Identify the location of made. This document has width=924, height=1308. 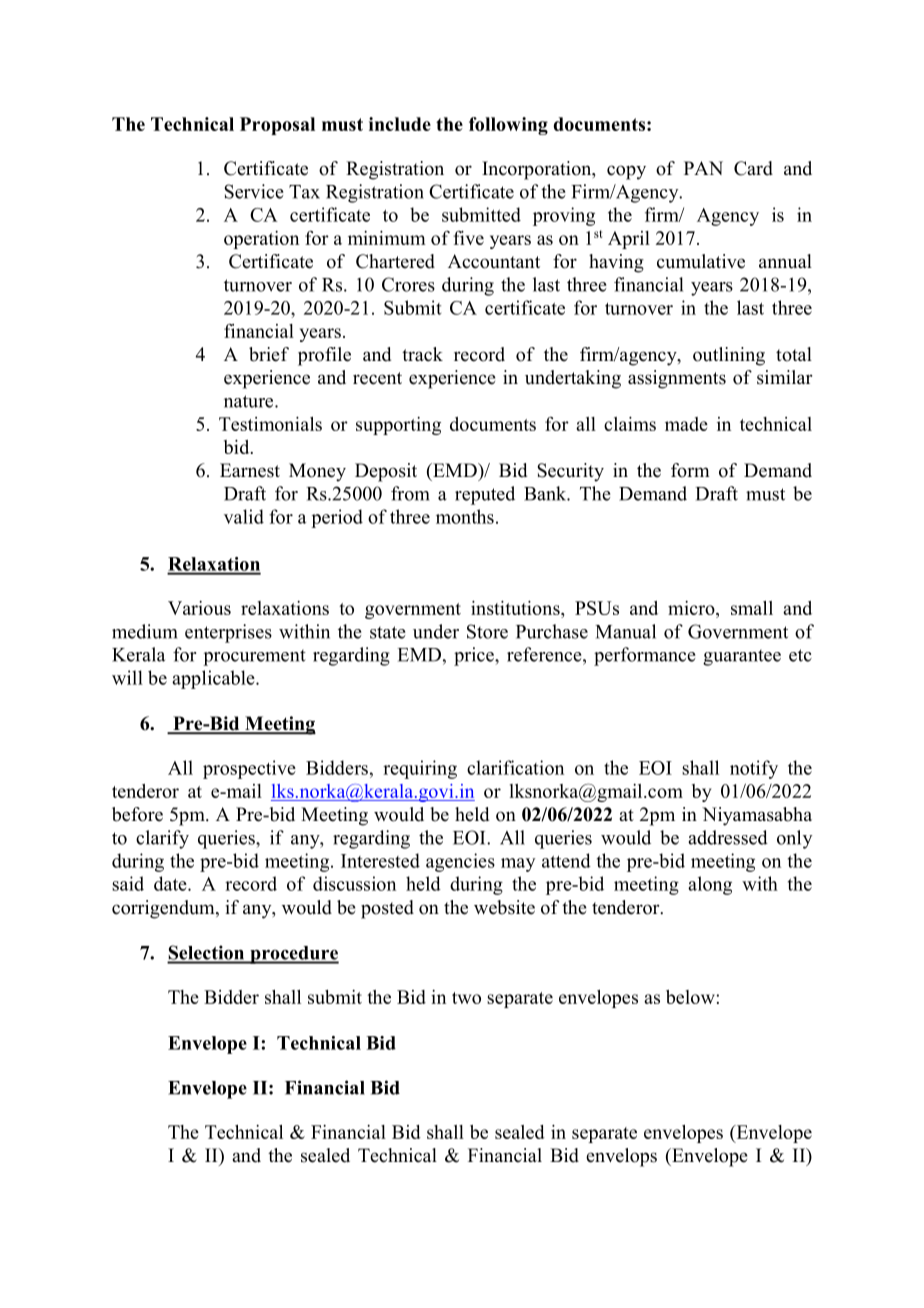
(686, 424).
